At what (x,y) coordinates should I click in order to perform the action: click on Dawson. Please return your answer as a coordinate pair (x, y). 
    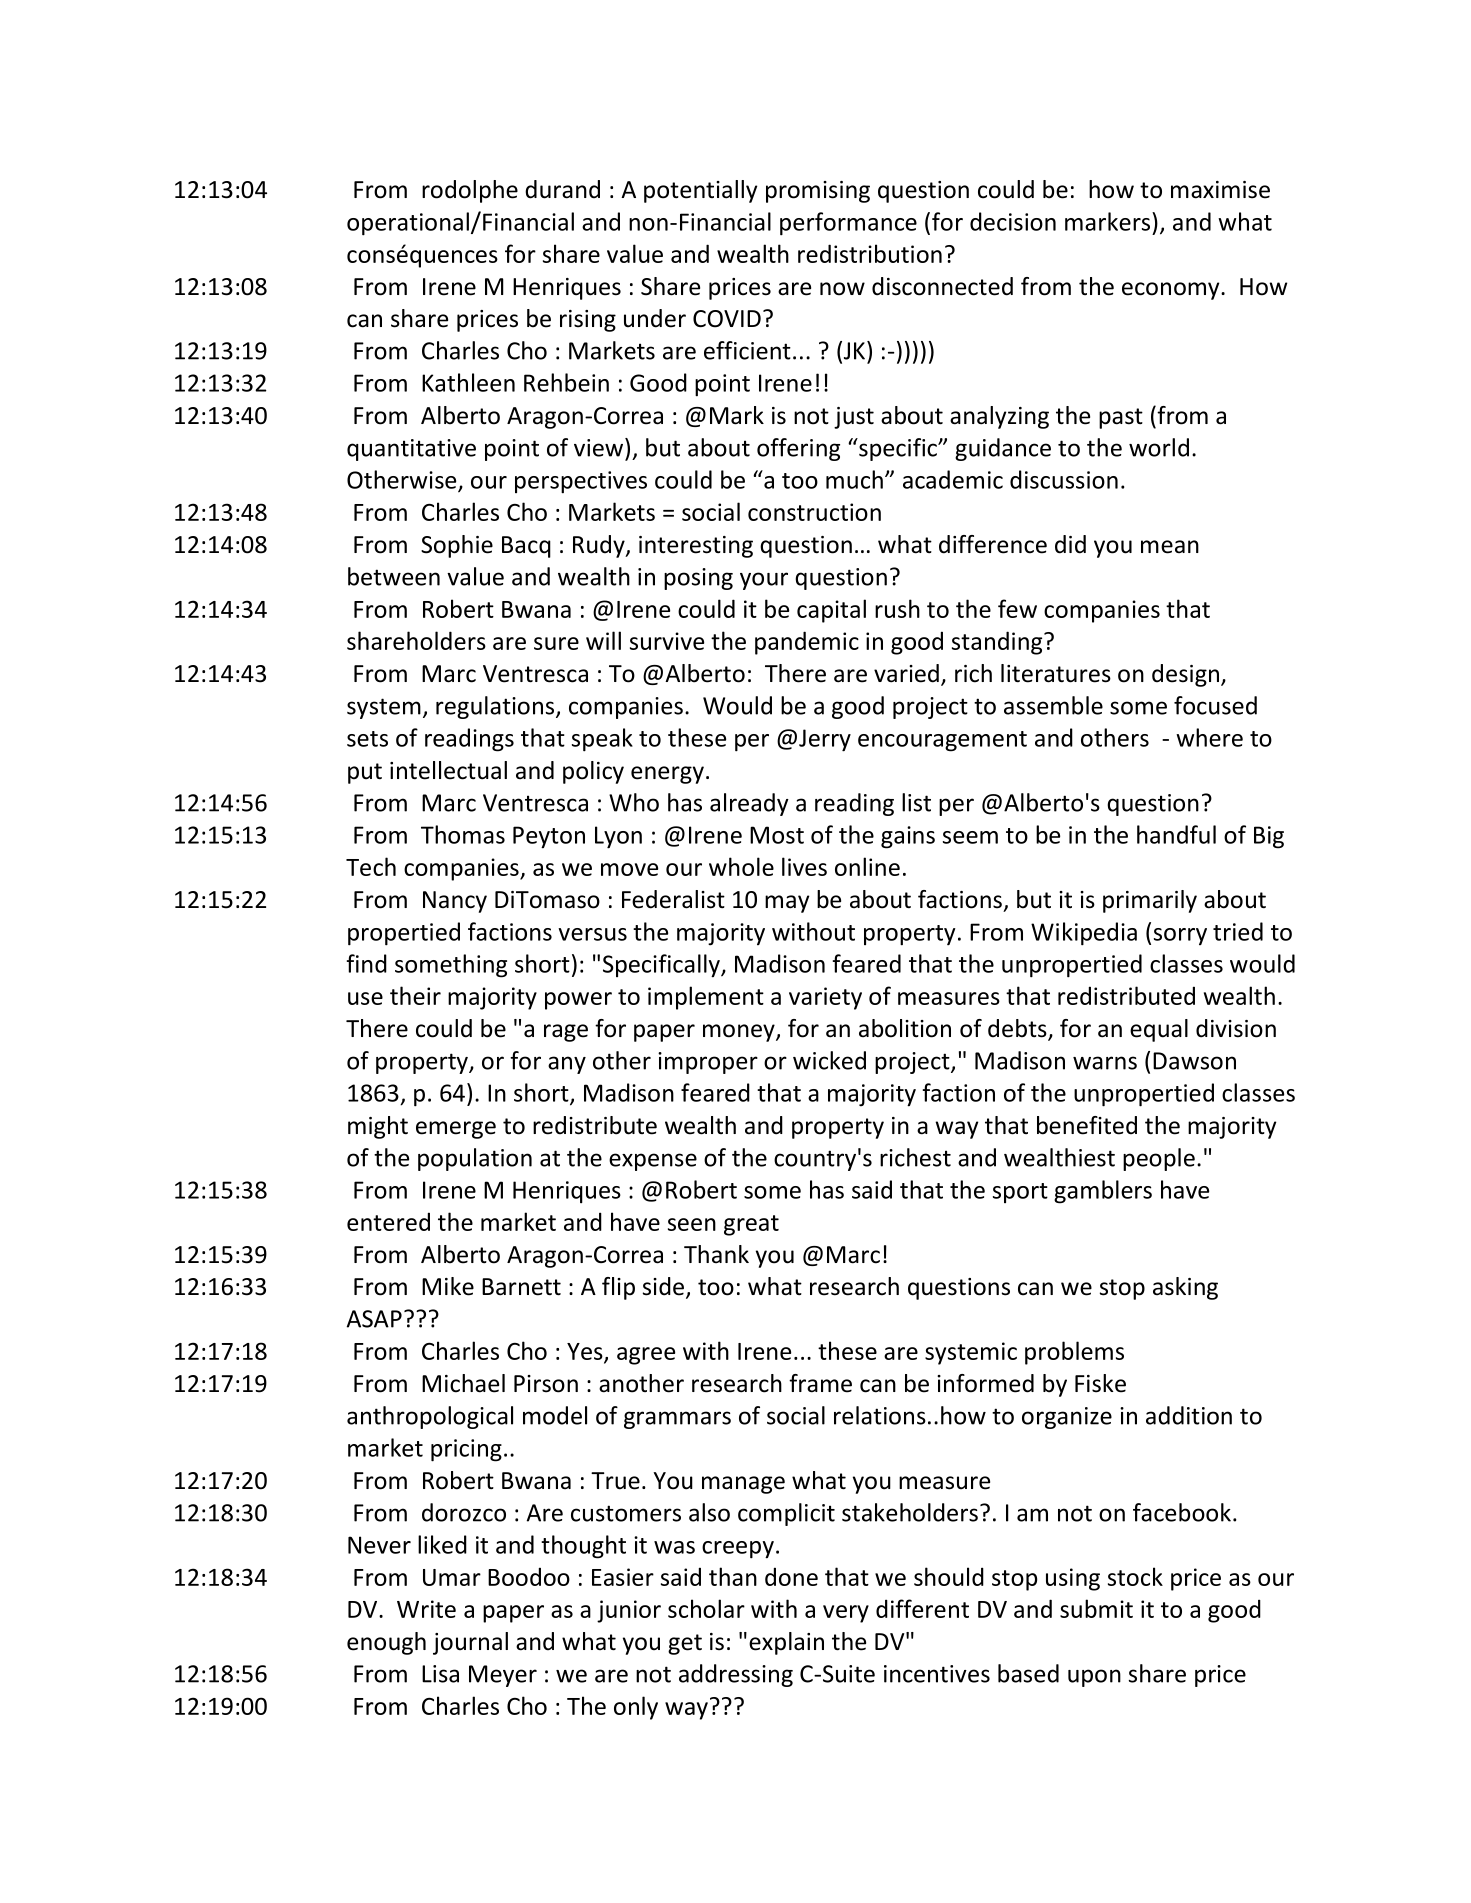
    Looking at the image, I should click on (1194, 1061).
